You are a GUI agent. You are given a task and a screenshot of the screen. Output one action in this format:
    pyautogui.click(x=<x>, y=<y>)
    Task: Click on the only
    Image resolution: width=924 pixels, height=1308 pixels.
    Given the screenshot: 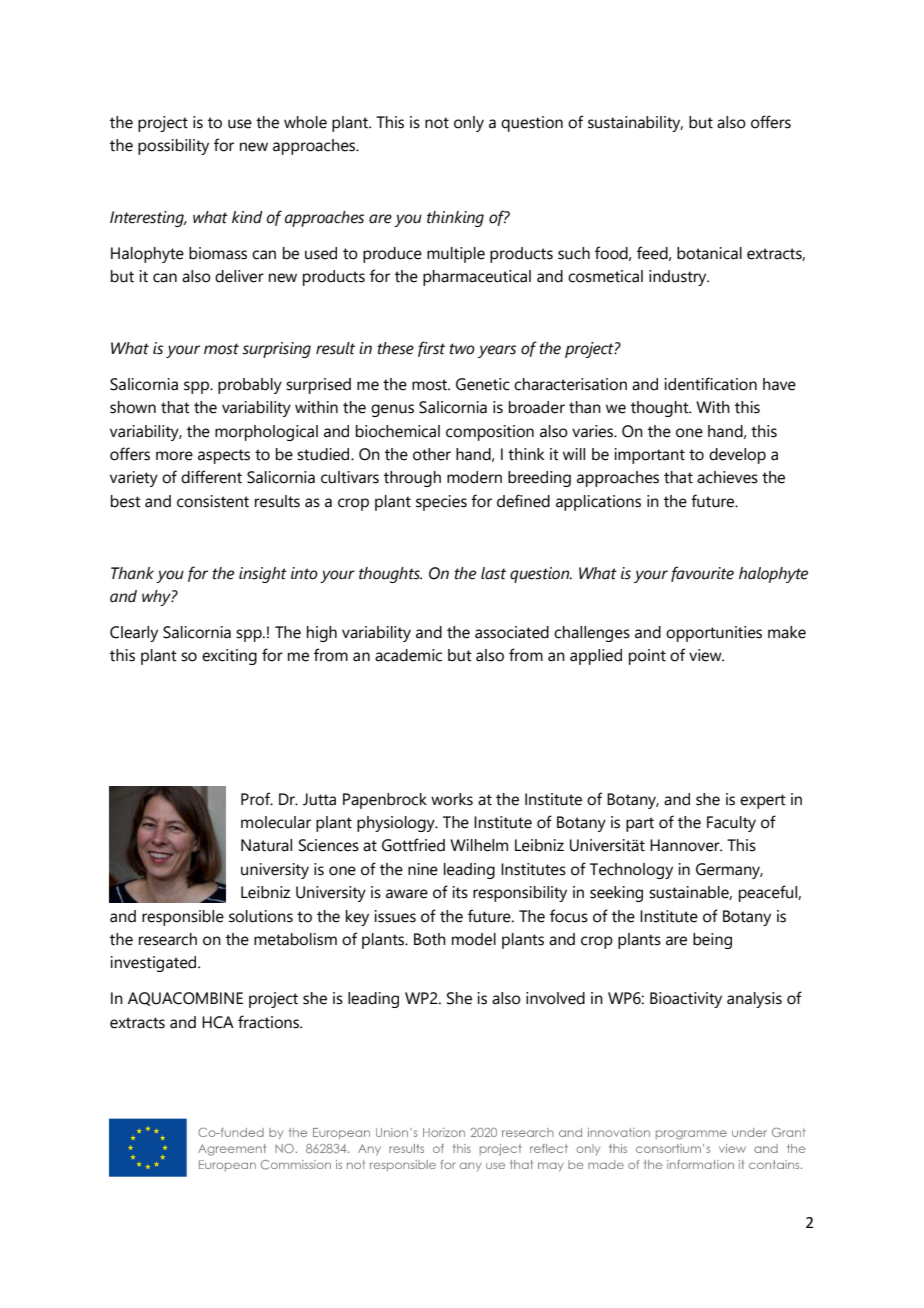 What is the action you would take?
    pyautogui.click(x=469, y=124)
